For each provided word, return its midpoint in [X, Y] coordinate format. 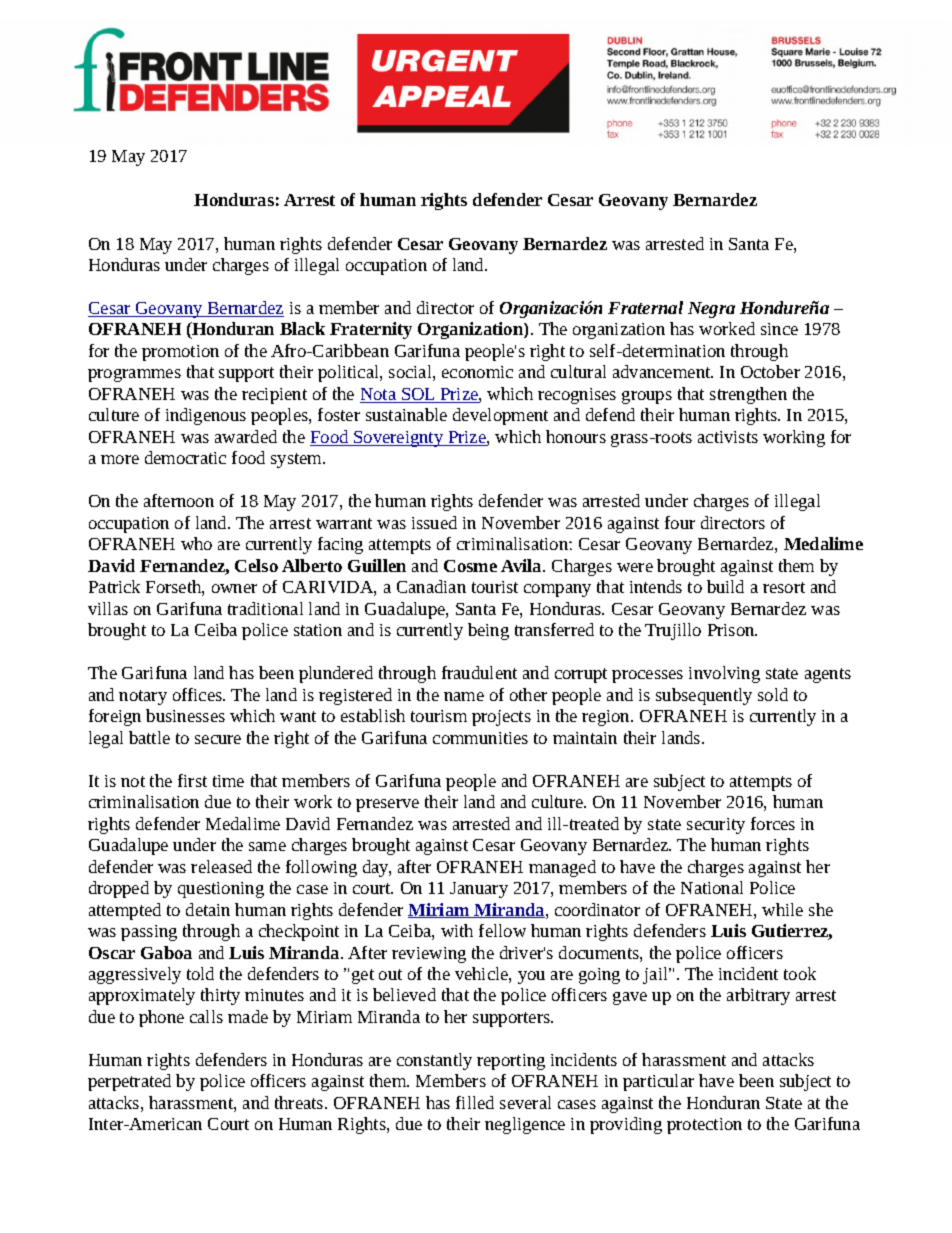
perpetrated [129, 1082]
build [725, 586]
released [221, 866]
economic [477, 372]
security [716, 826]
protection [704, 1126]
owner [234, 588]
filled [475, 1102]
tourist [495, 587]
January [479, 890]
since [779, 329]
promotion [180, 353]
